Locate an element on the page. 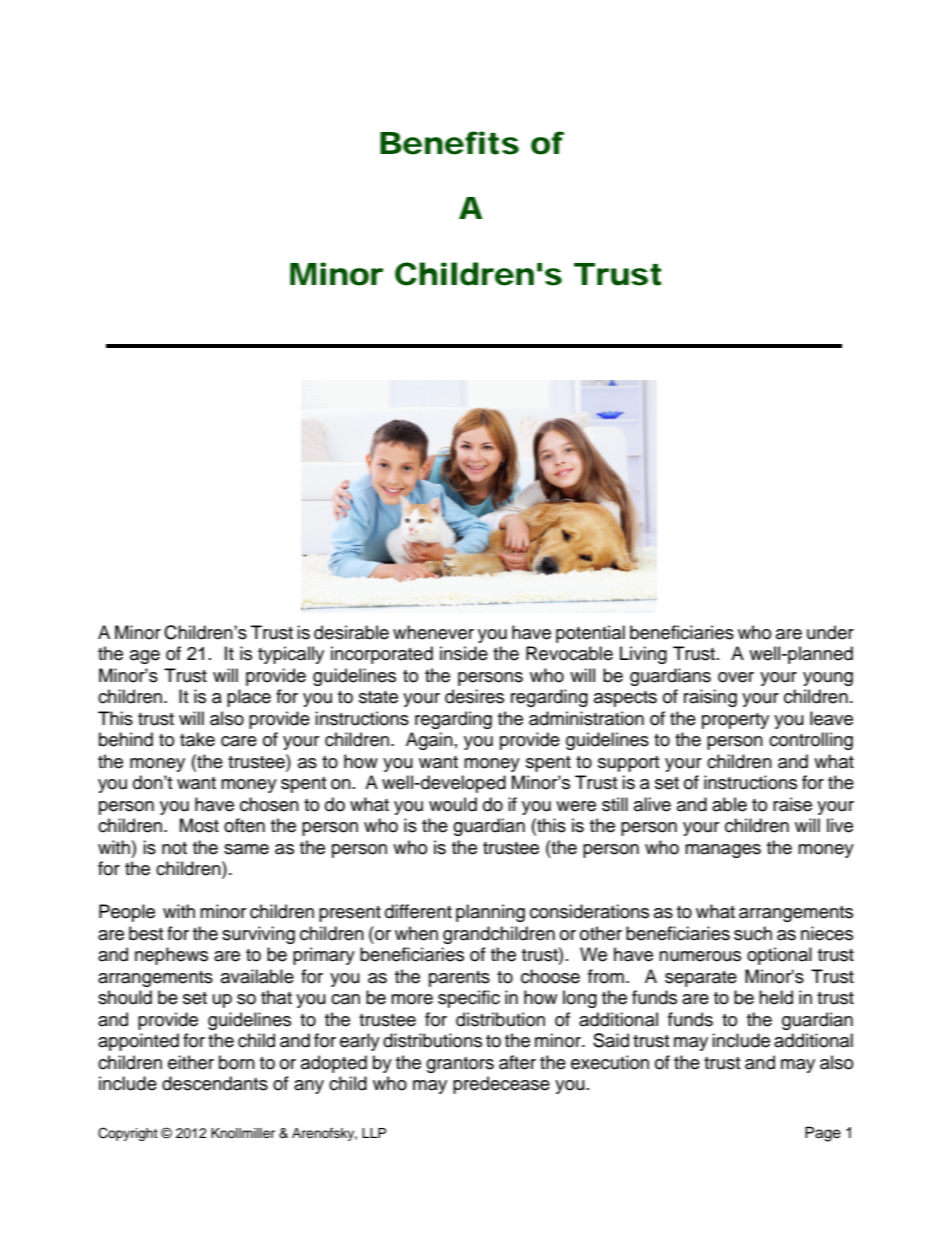 The image size is (952, 1233). Living is located at coordinates (643, 655).
